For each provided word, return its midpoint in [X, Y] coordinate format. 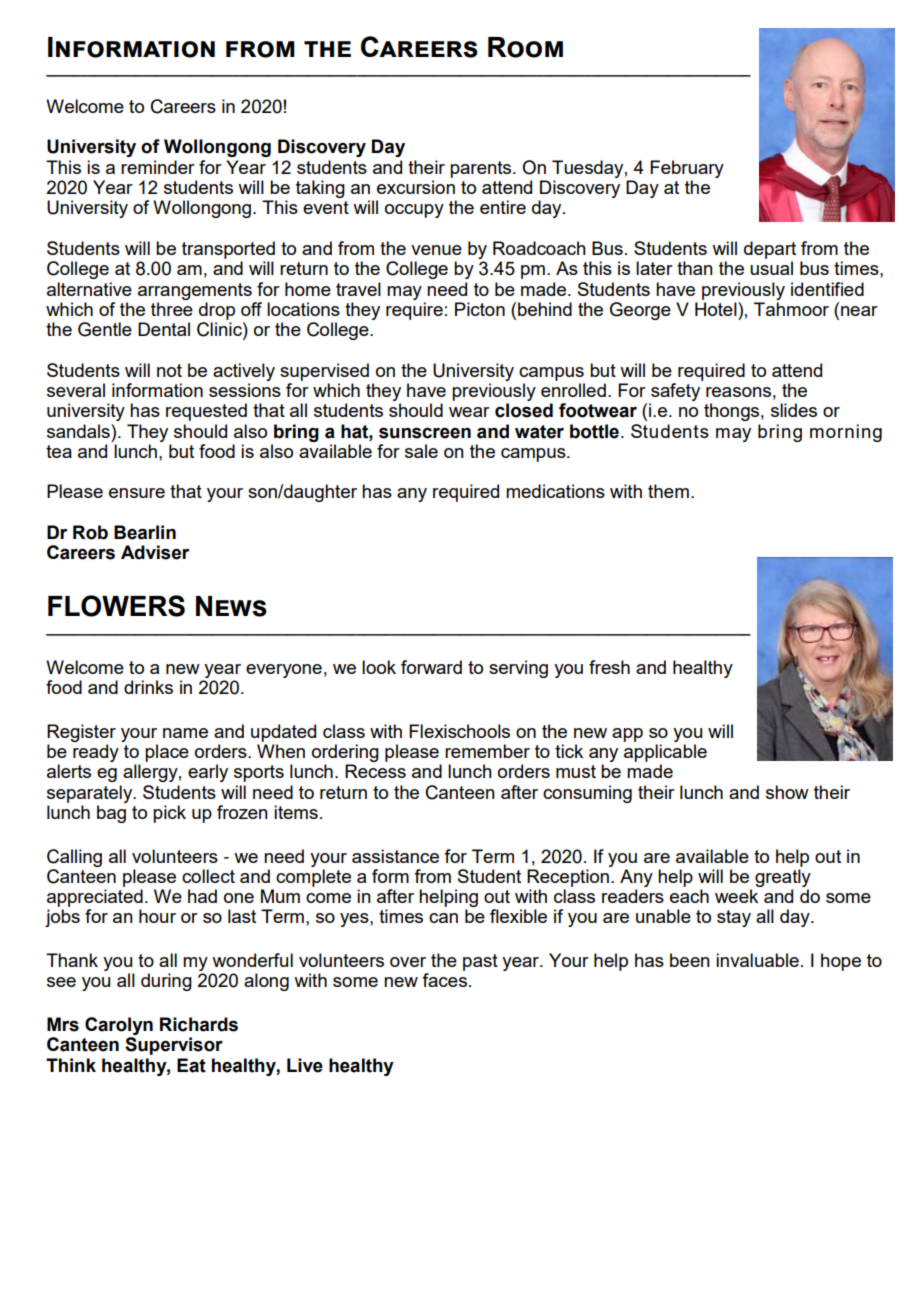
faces [444, 980]
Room [525, 47]
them [668, 491]
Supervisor [174, 1046]
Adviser [155, 552]
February [687, 169]
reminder [158, 167]
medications [555, 491]
